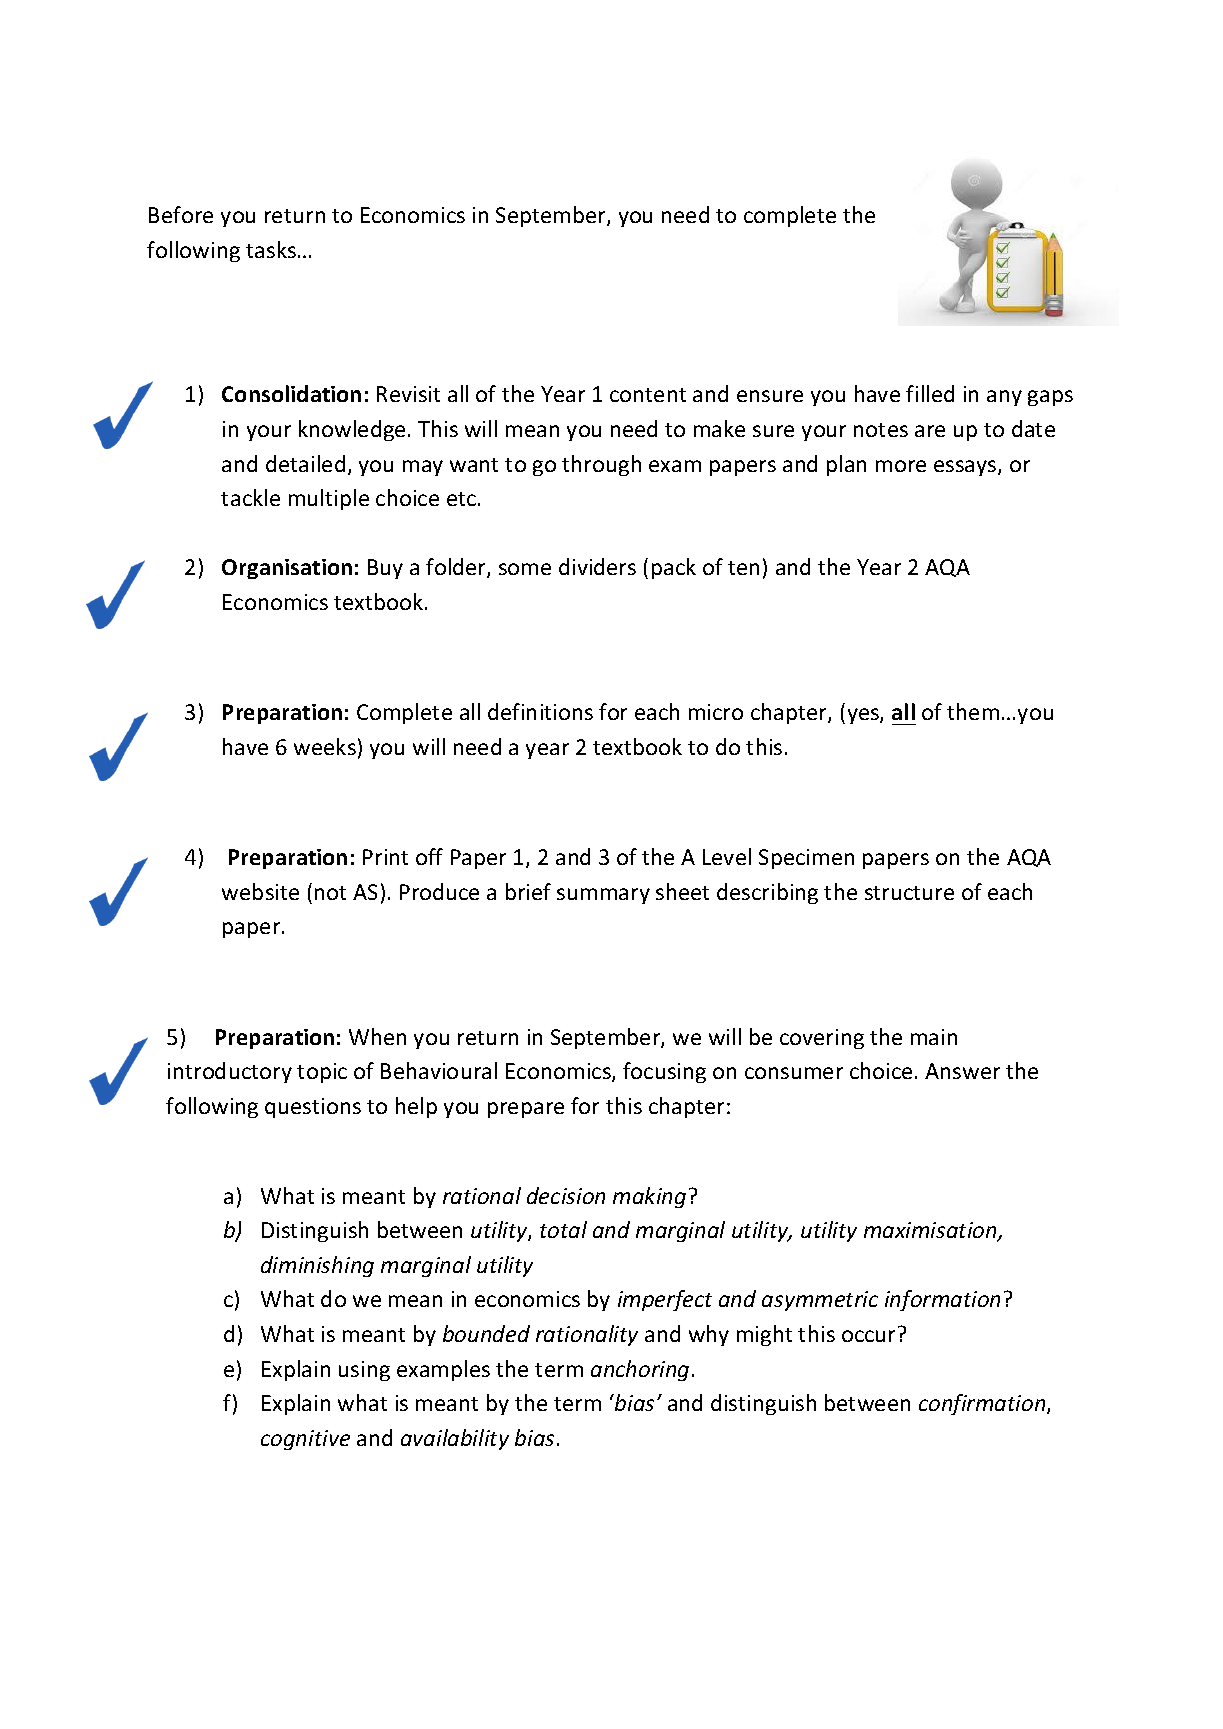  What do you see at coordinates (648, 395) in the page?
I see `content` at bounding box center [648, 395].
